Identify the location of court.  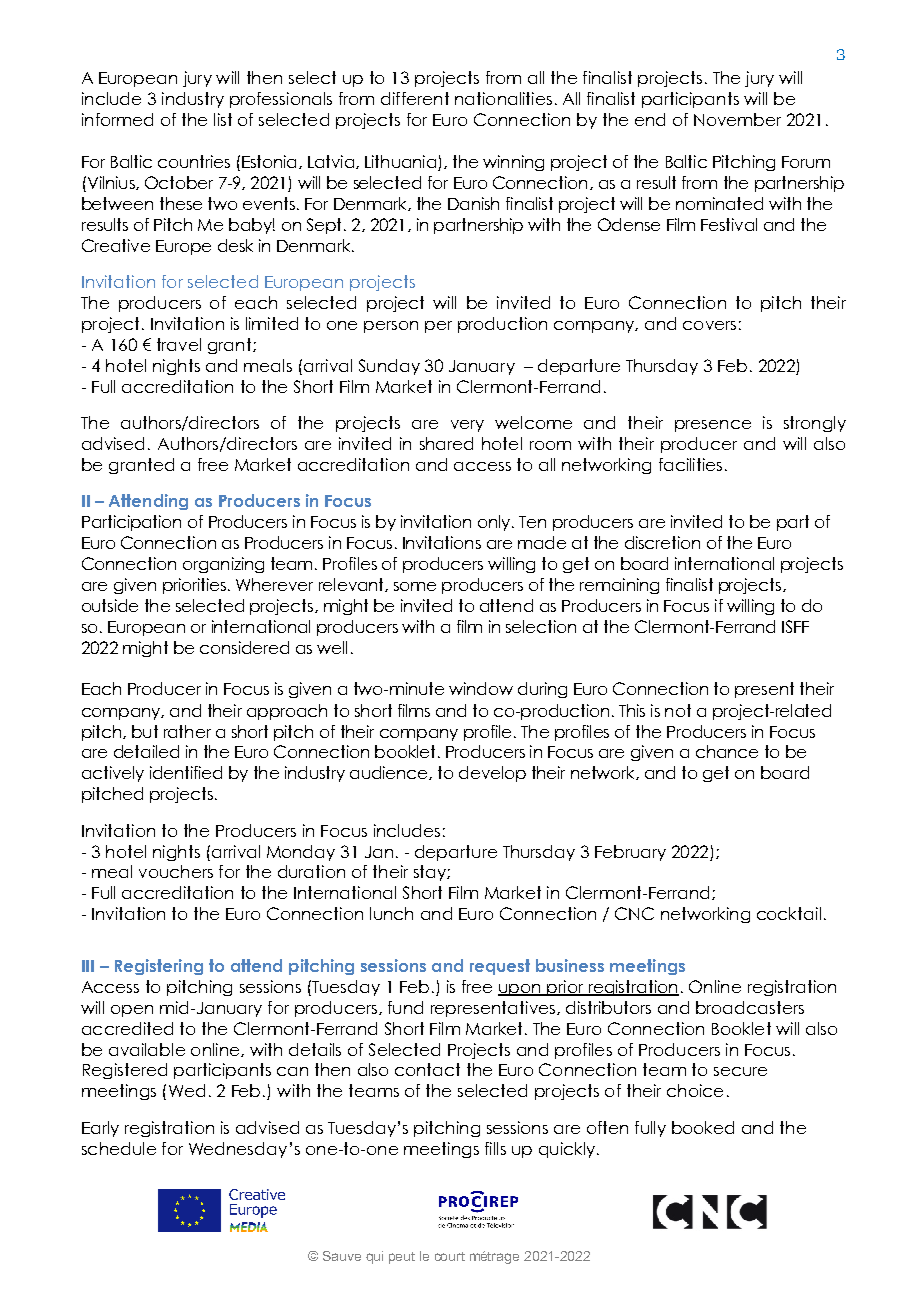
(450, 1256).
